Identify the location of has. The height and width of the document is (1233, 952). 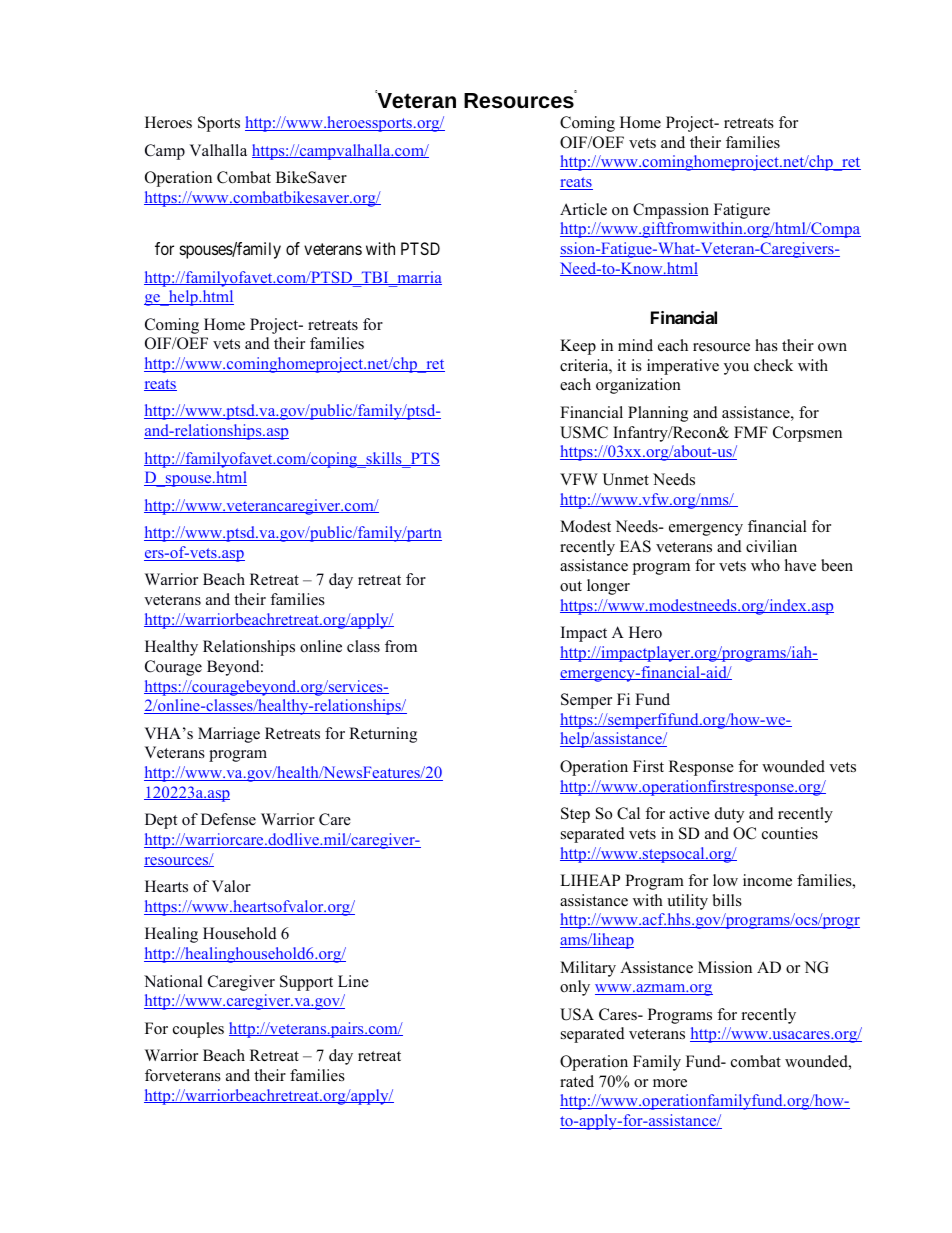
(766, 345).
